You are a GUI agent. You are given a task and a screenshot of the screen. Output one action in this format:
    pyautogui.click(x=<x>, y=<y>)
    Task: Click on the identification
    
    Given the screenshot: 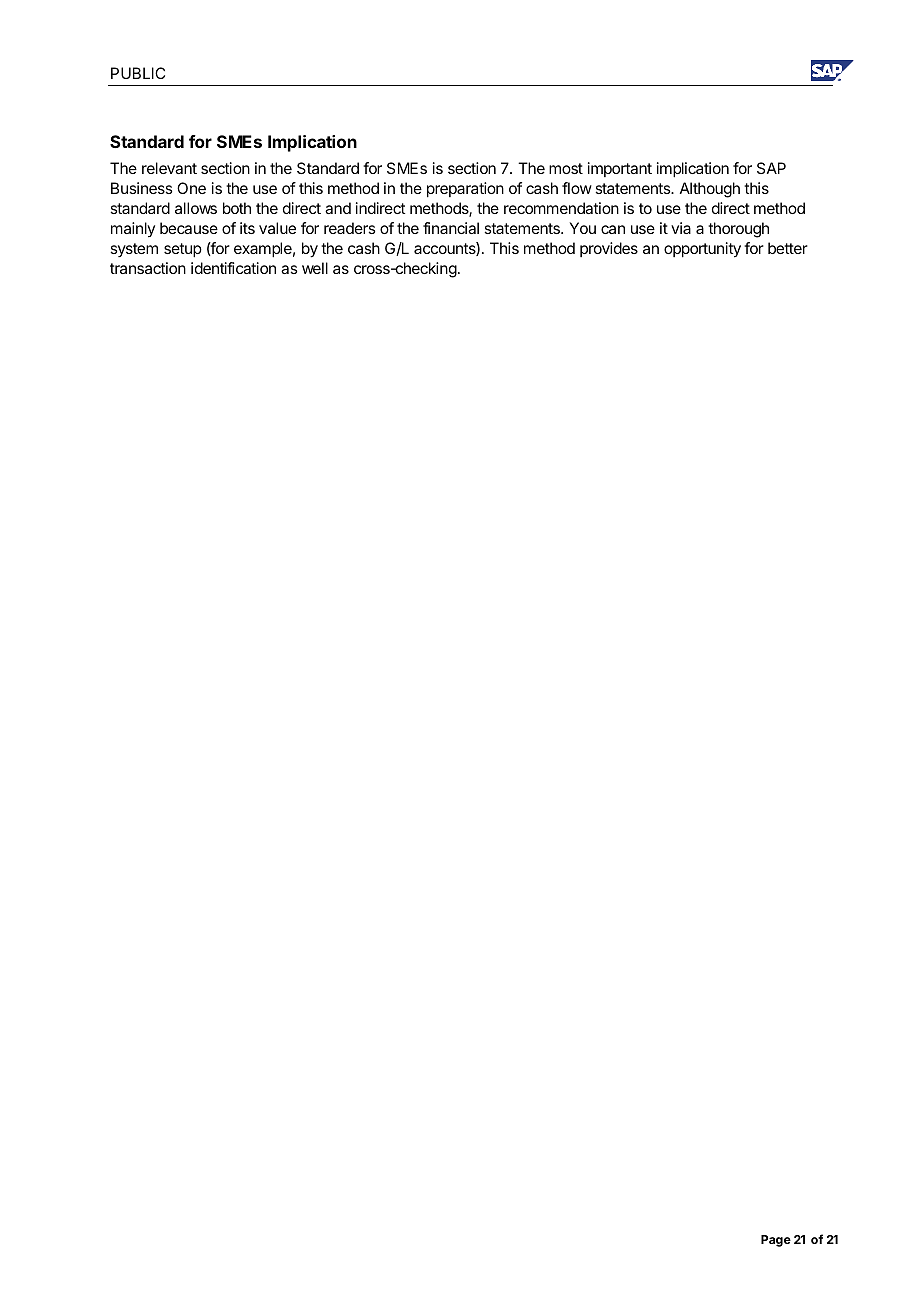 What is the action you would take?
    pyautogui.click(x=233, y=268)
